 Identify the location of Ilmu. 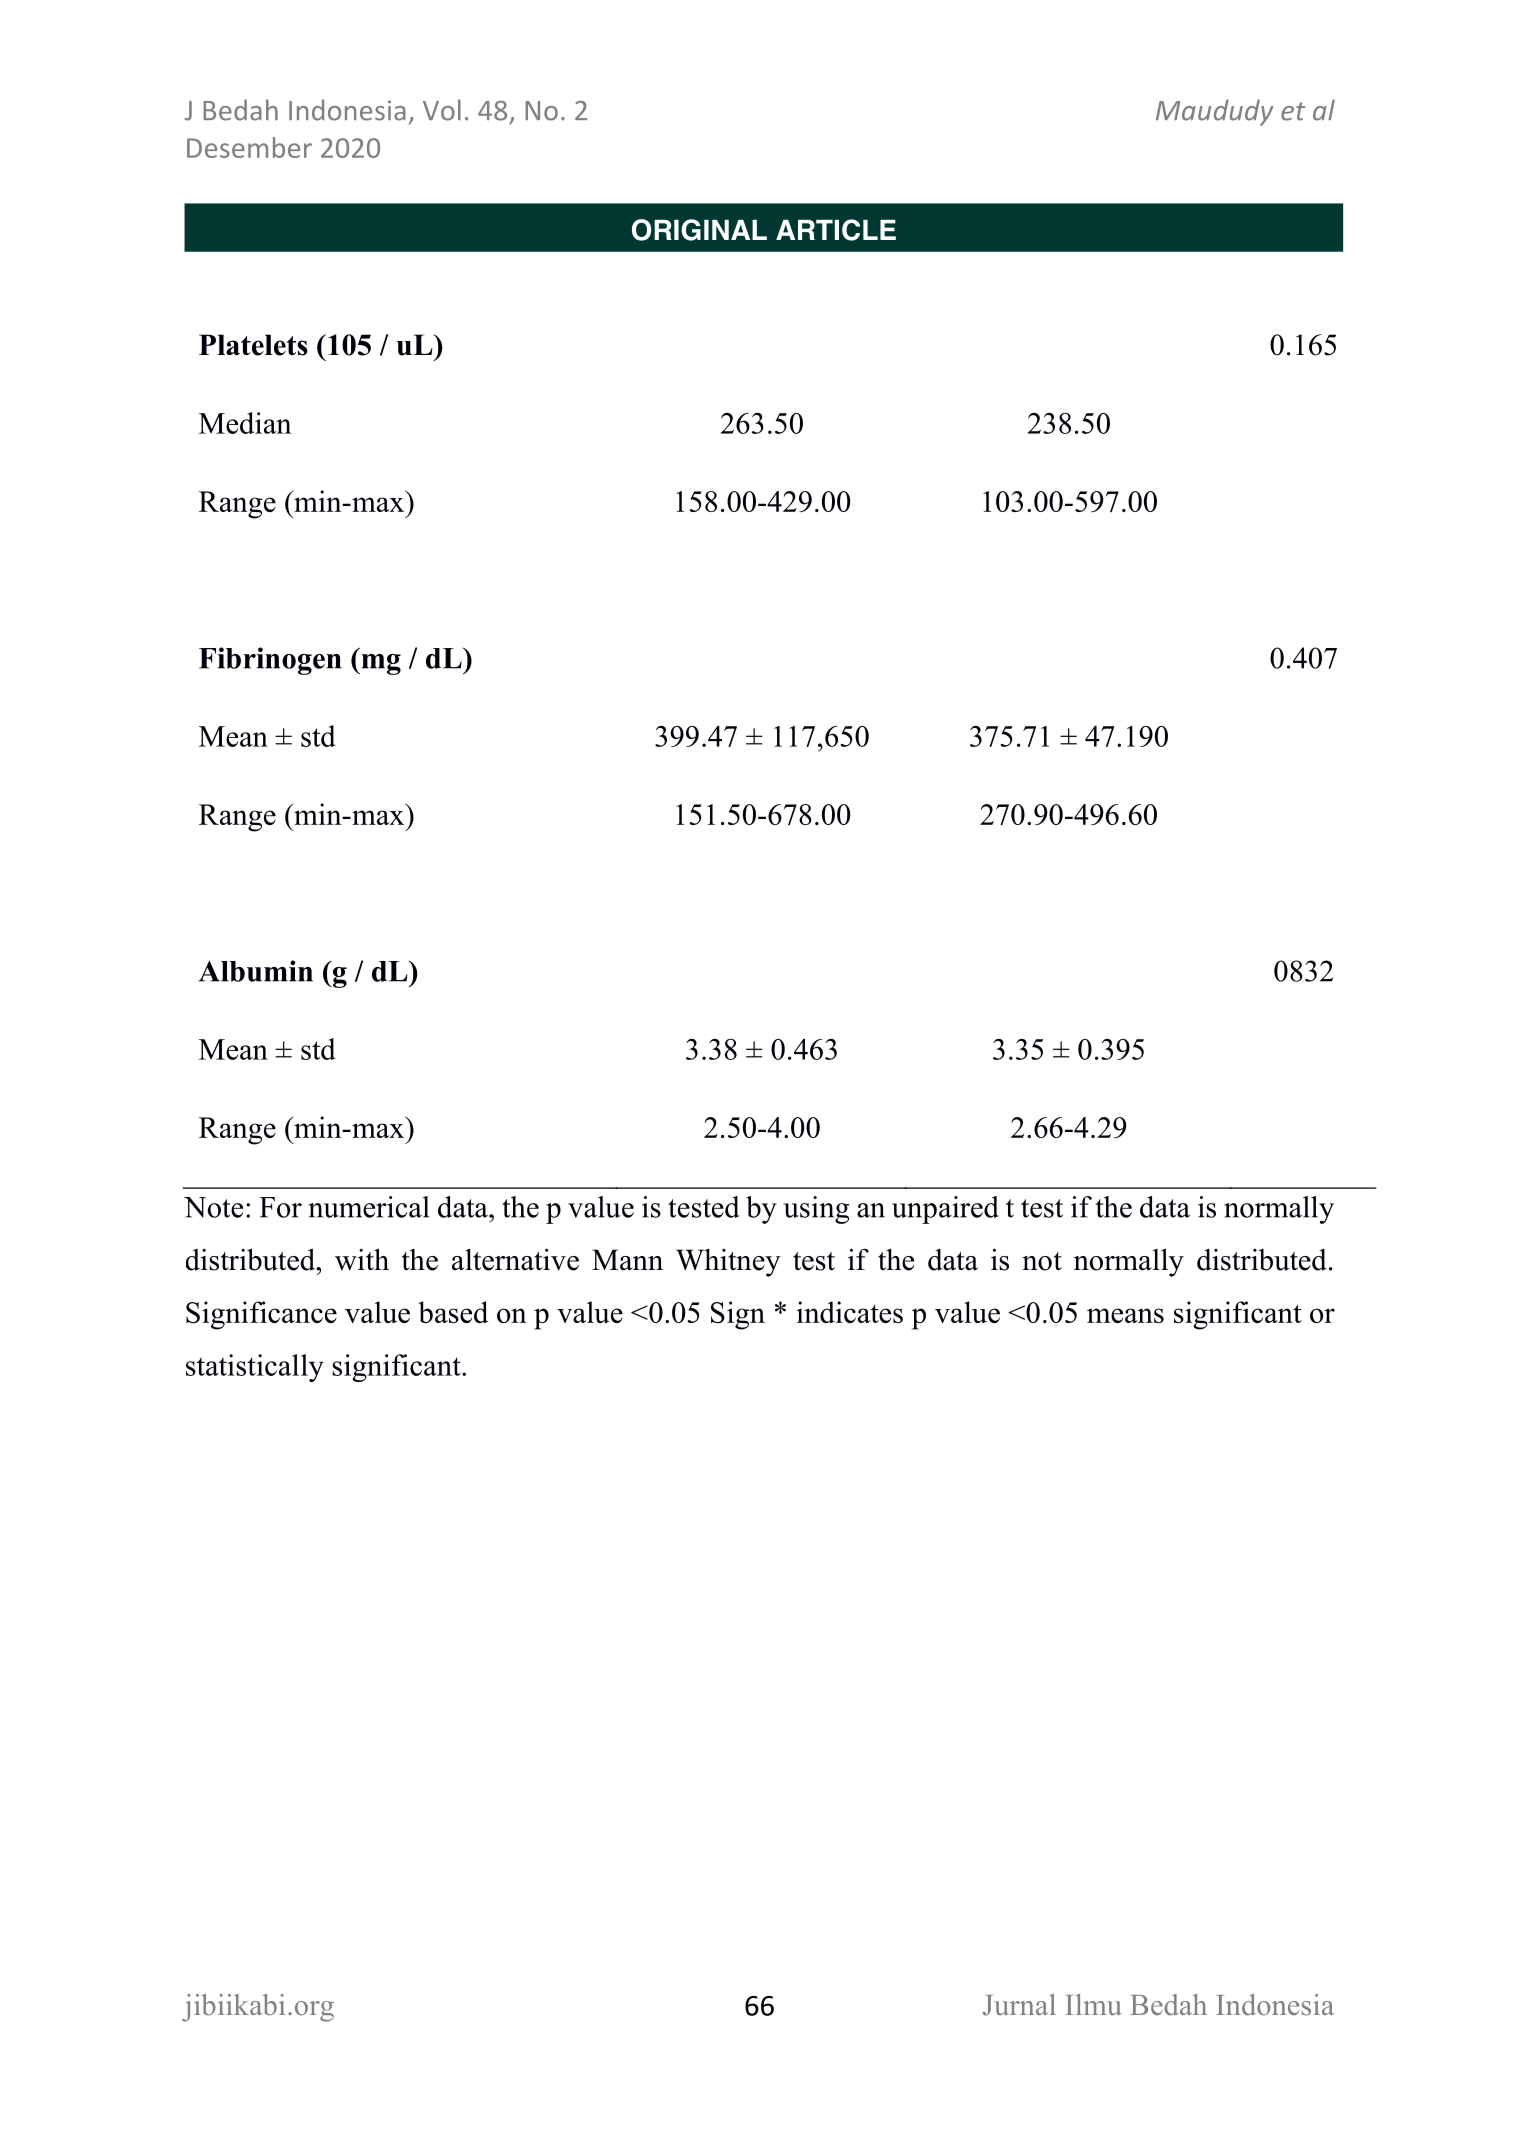
(1093, 2005).
